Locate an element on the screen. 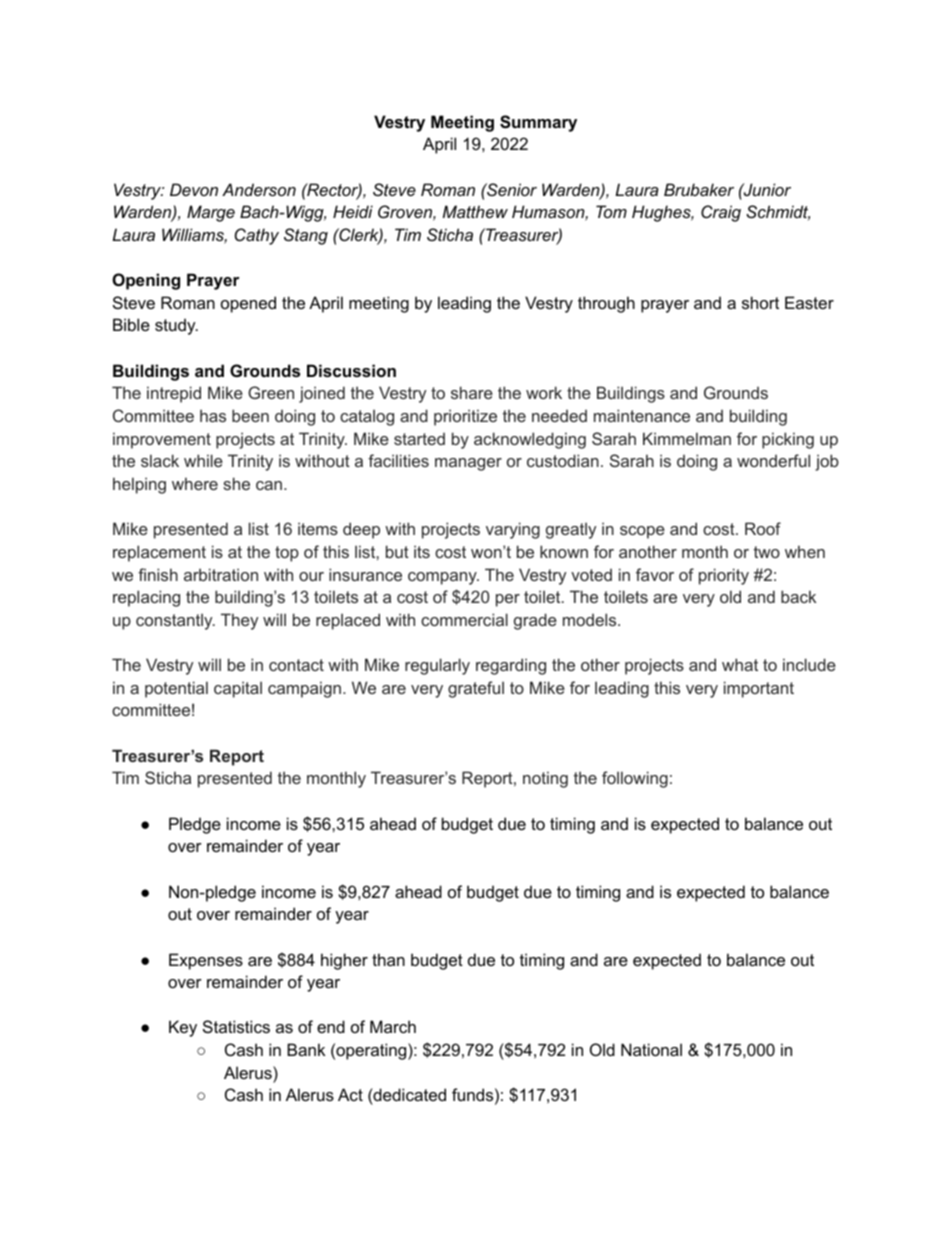 The width and height of the screenshot is (952, 1233). Summary is located at coordinates (538, 123).
